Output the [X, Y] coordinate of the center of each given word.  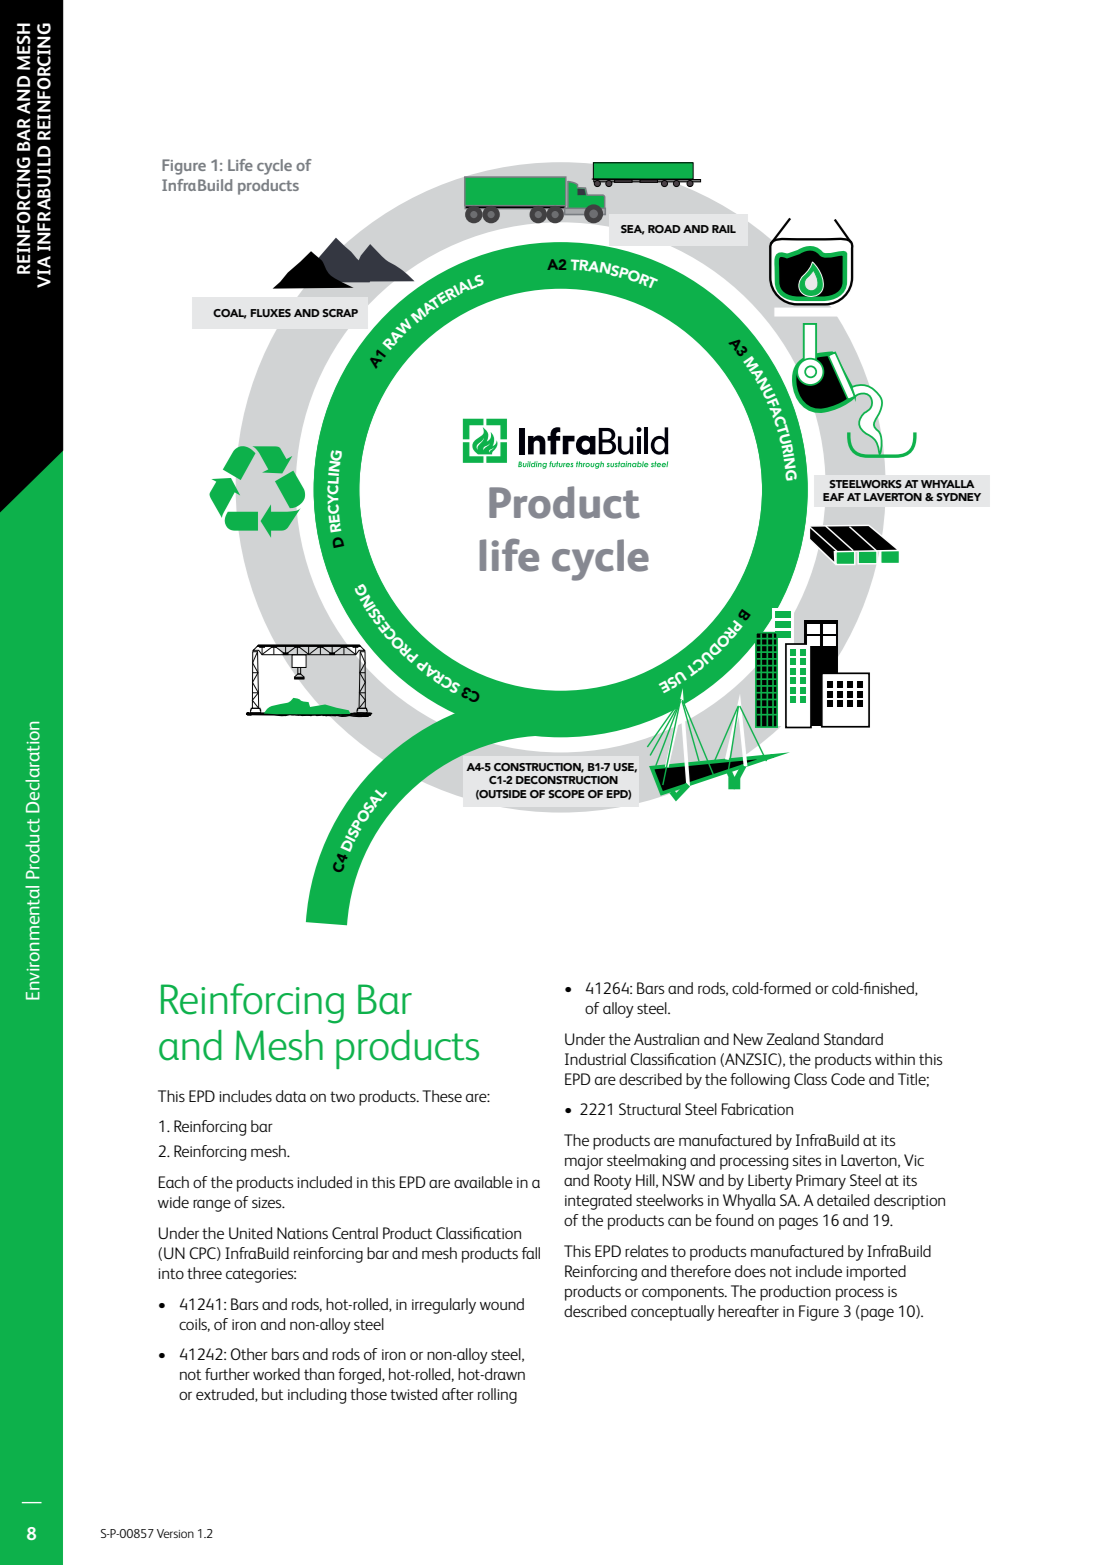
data [291, 1096]
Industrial [595, 1059]
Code [848, 1079]
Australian [666, 1039]
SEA [633, 230]
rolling [497, 1396]
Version [175, 1533]
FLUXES [270, 313]
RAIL [724, 229]
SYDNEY [958, 497]
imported [876, 1273]
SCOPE [566, 794]
